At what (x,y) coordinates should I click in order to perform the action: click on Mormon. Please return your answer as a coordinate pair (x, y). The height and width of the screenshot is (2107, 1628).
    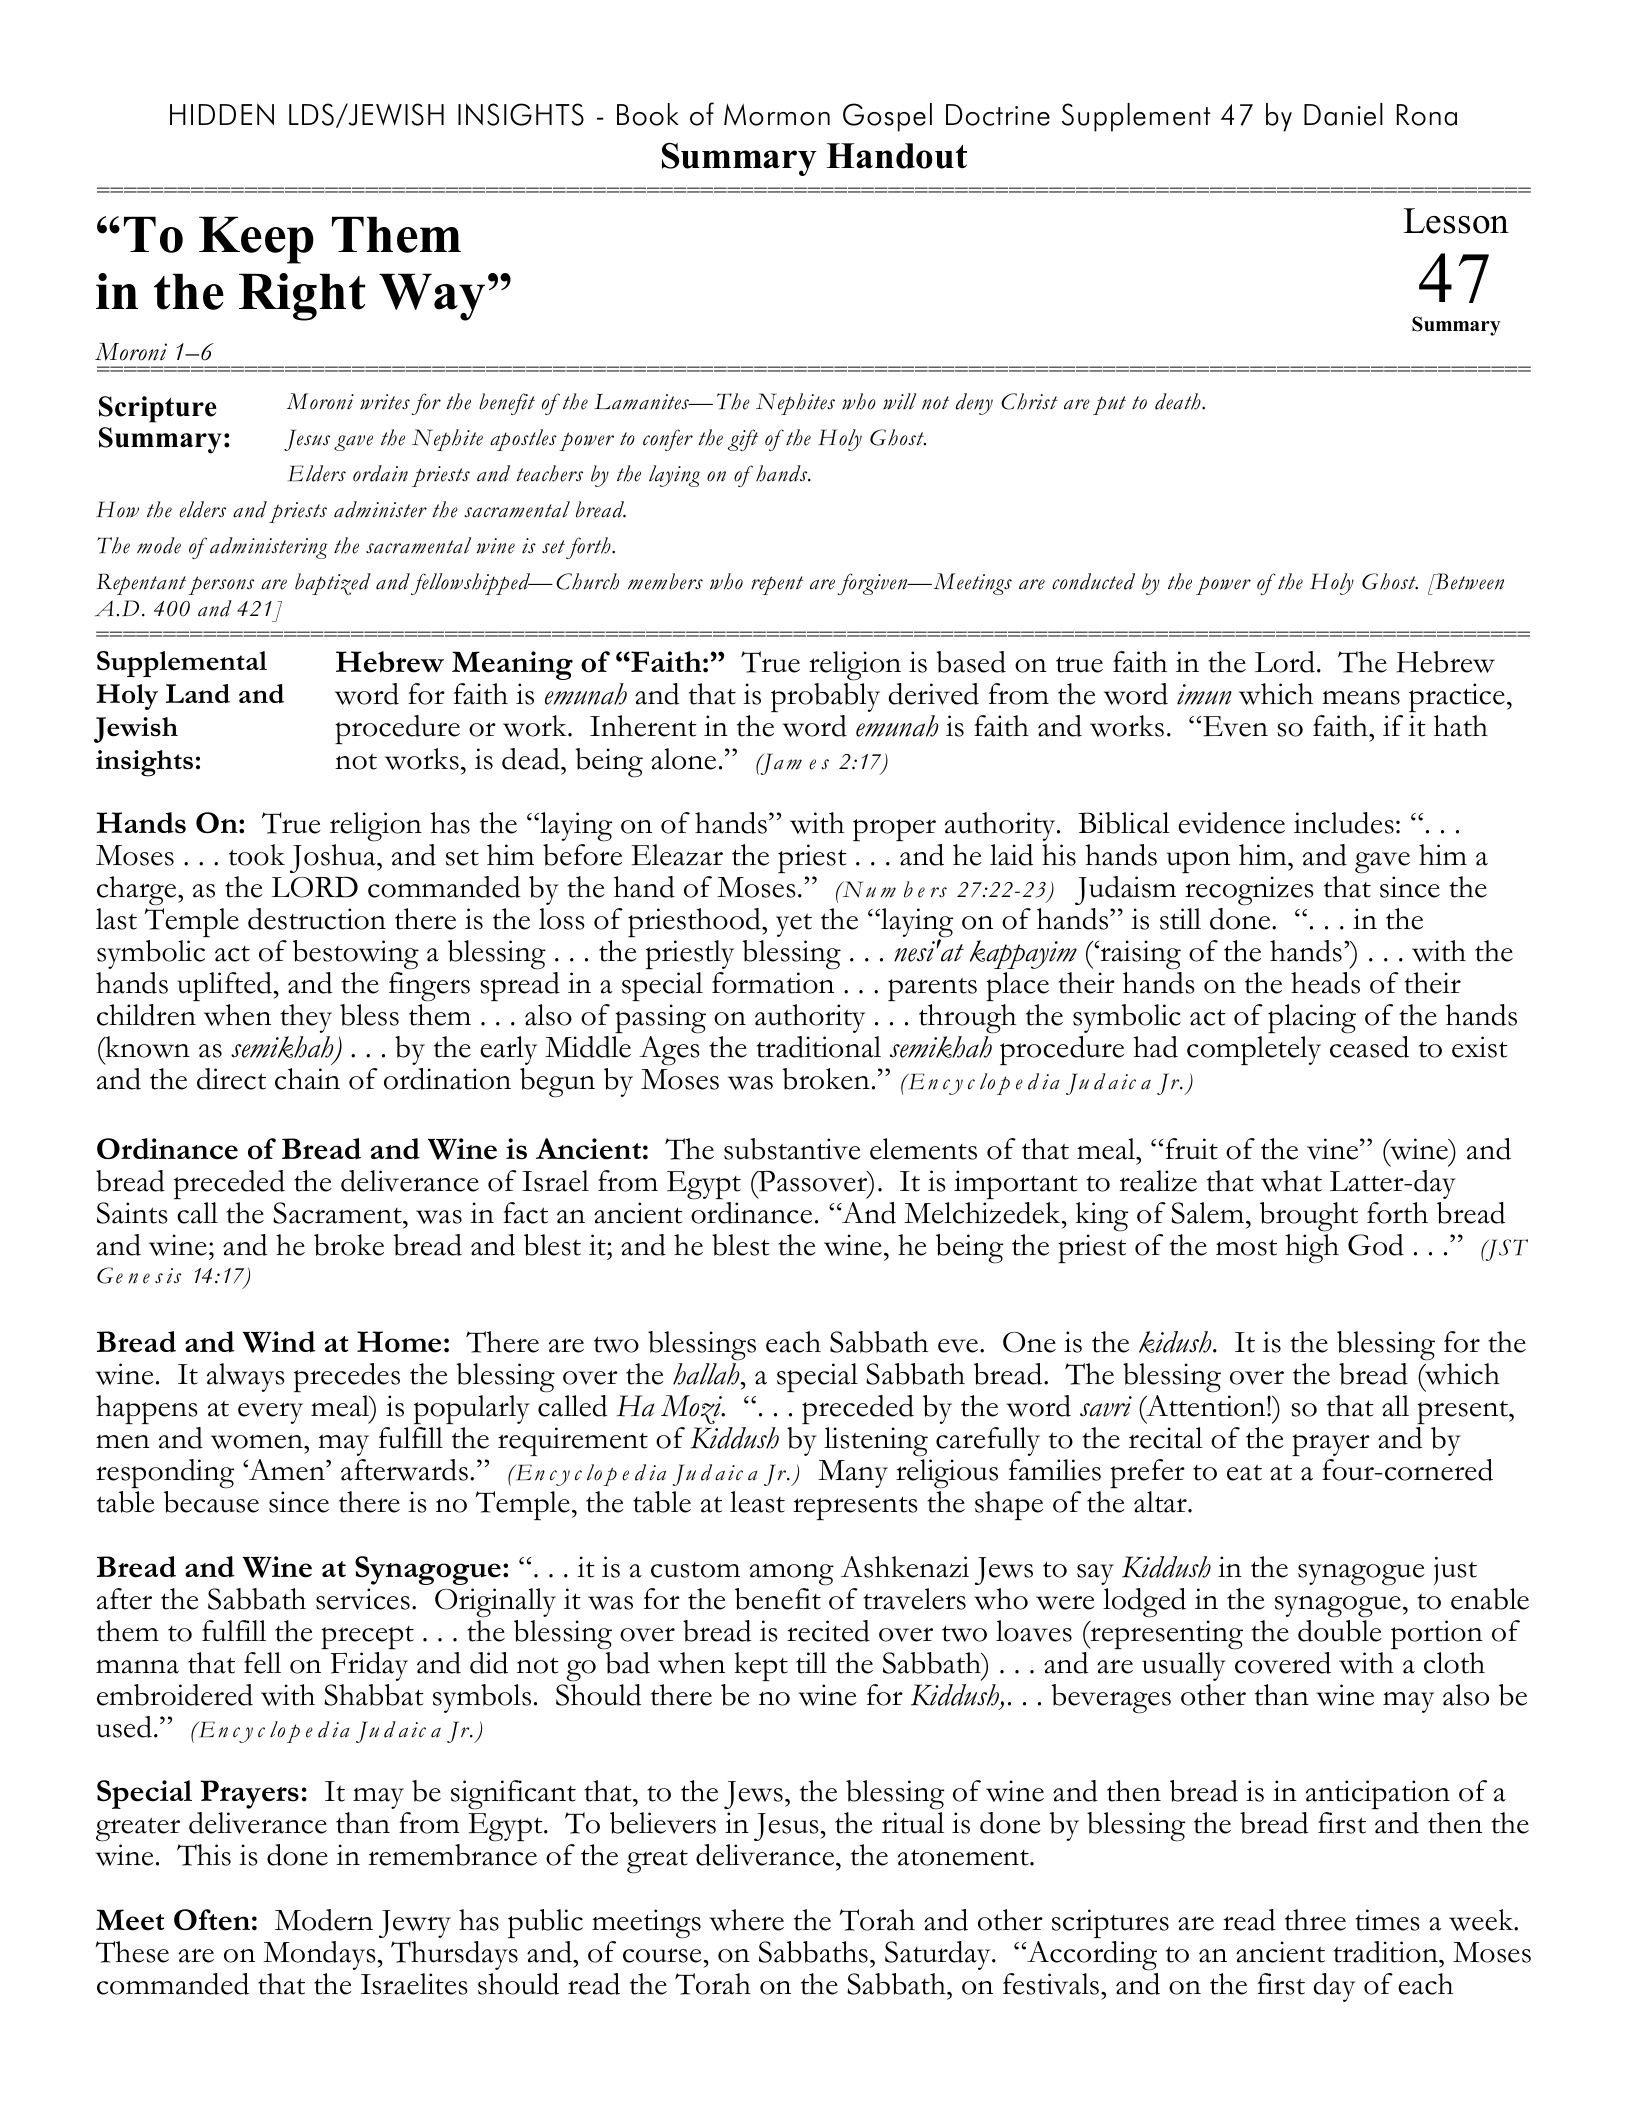
    Looking at the image, I should click on (777, 115).
